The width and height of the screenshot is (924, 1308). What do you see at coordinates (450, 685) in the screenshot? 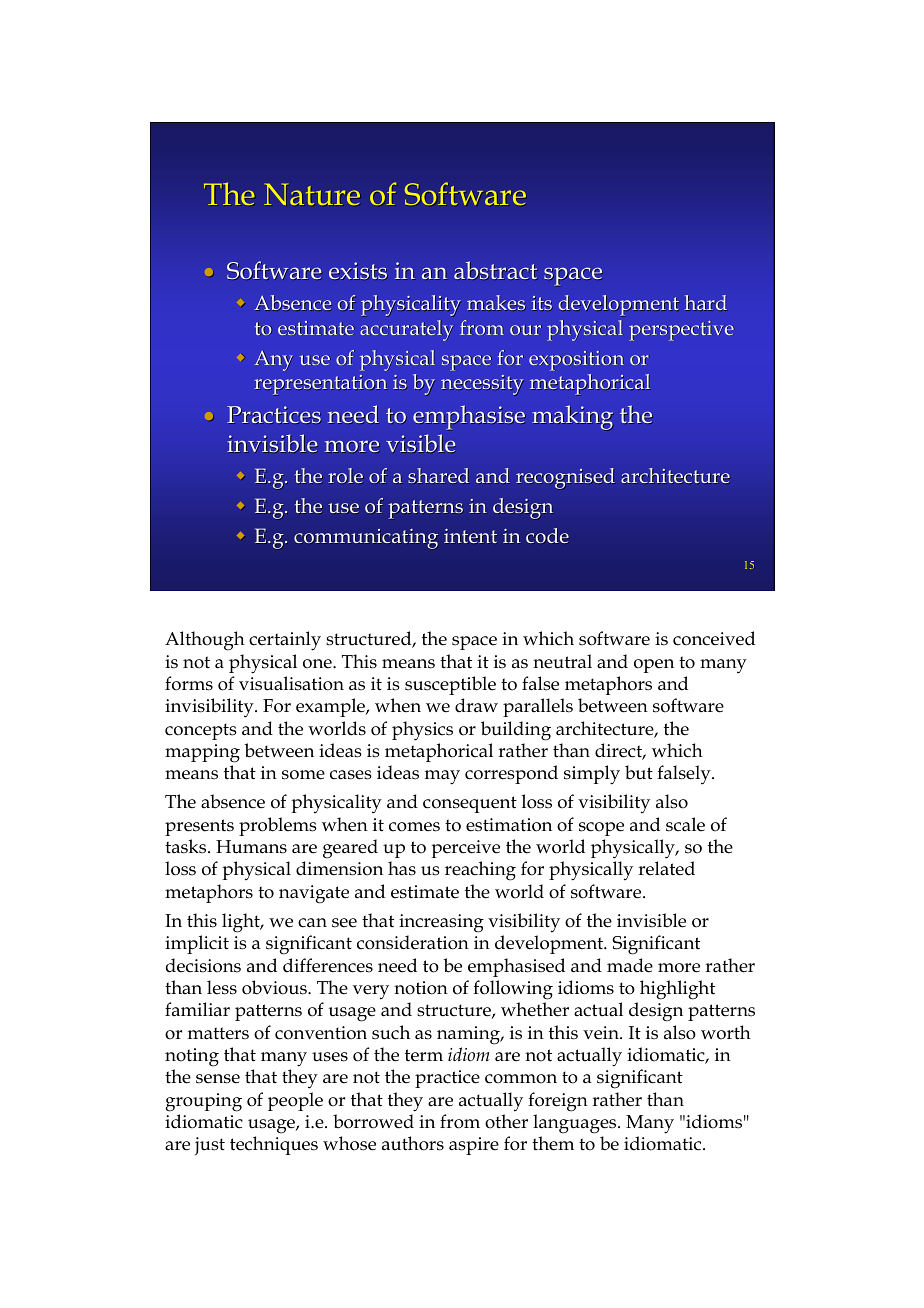
I see `susceptible` at bounding box center [450, 685].
